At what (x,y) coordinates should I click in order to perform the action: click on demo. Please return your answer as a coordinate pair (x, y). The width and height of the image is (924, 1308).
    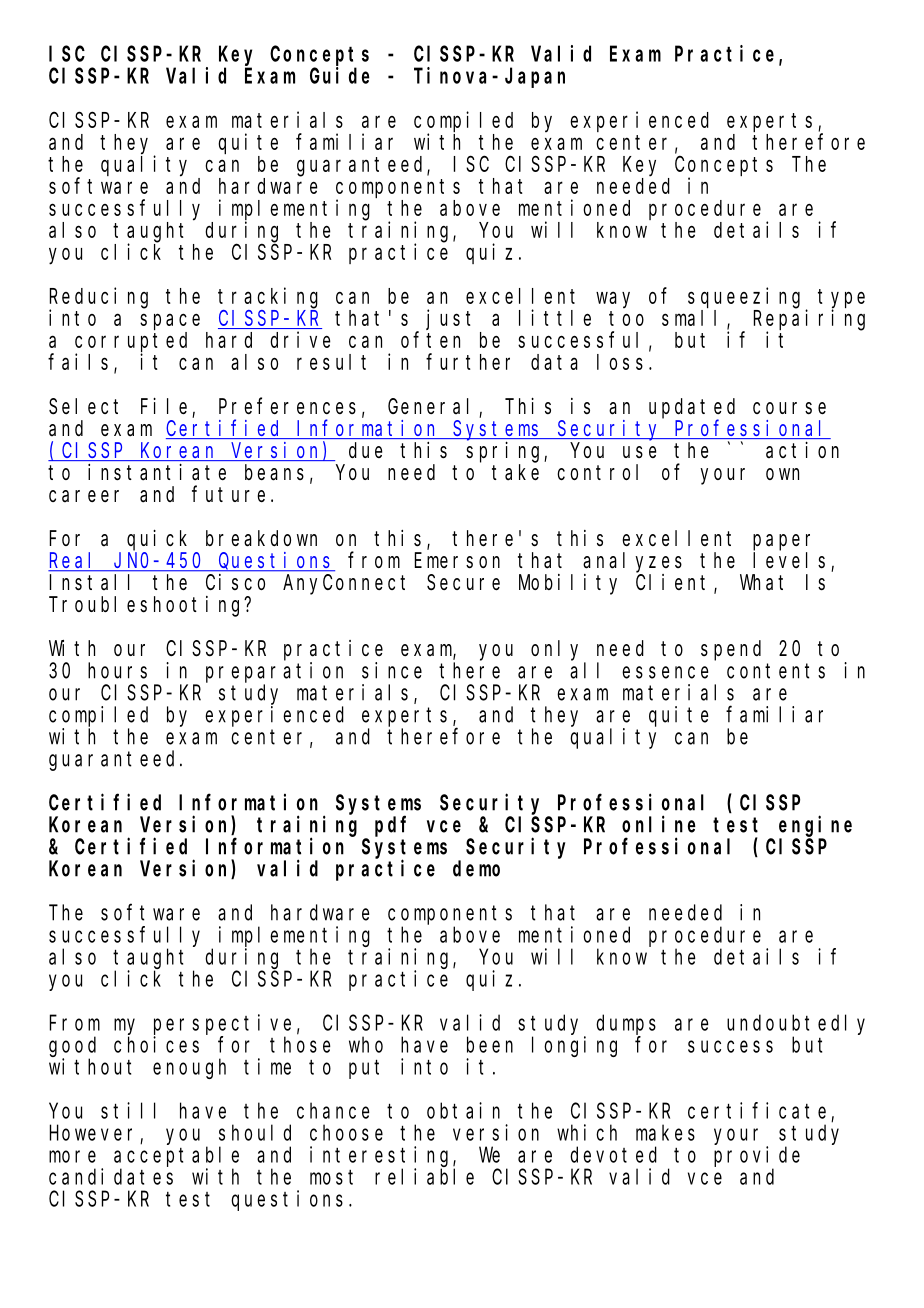
    Looking at the image, I should click on (476, 868).
